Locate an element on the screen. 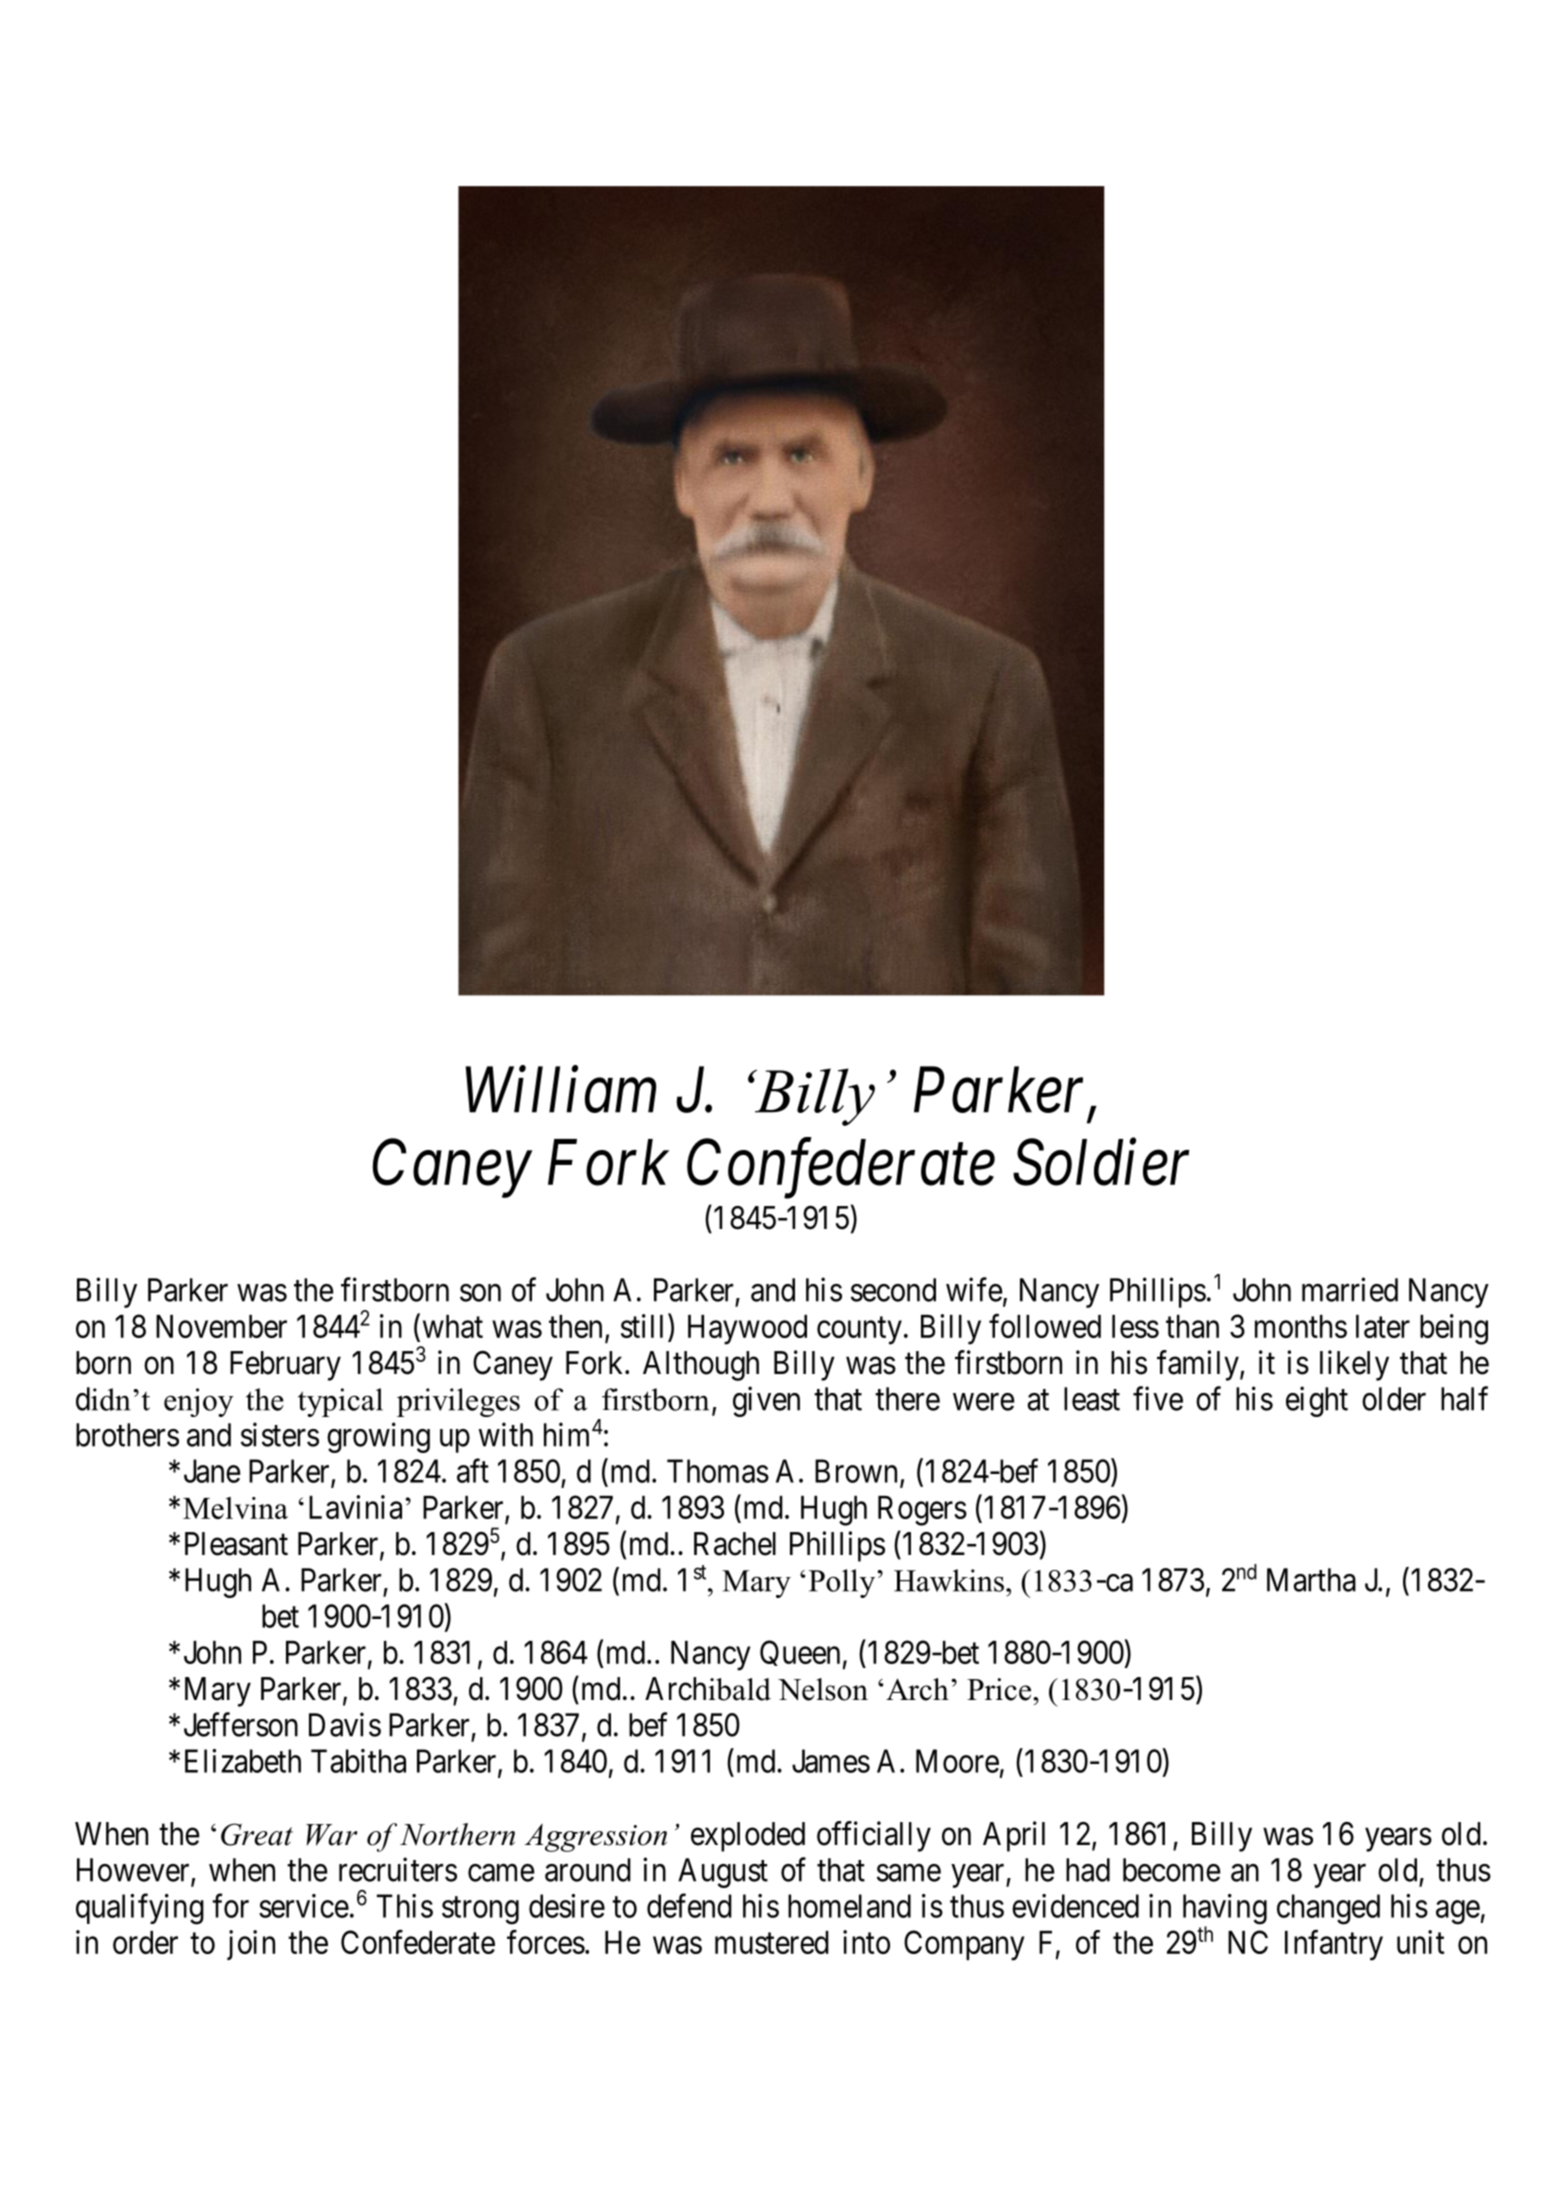 This screenshot has height=2210, width=1563. married is located at coordinates (1350, 1289).
